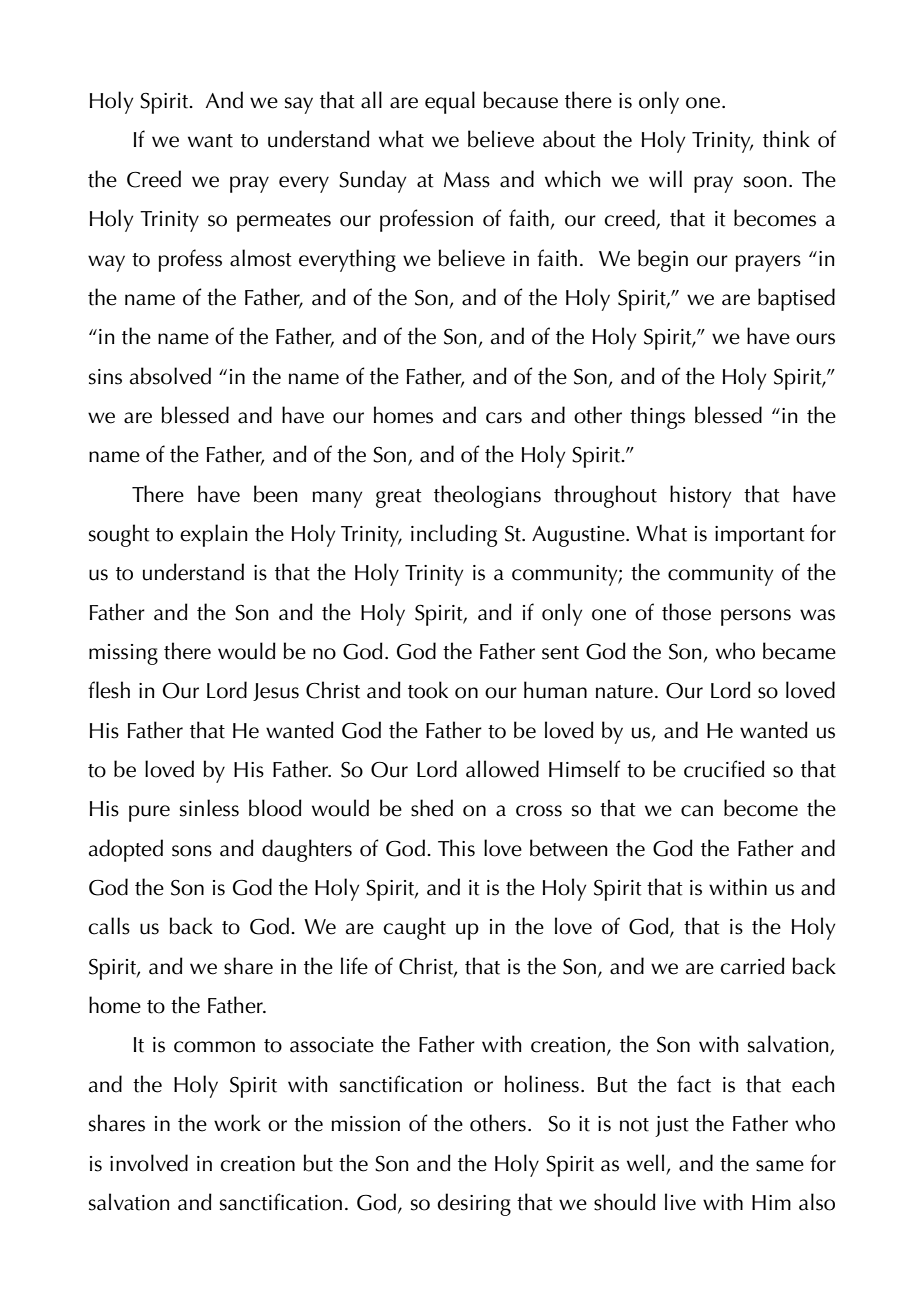 This screenshot has width=924, height=1308. What do you see at coordinates (697, 811) in the screenshot?
I see `can` at bounding box center [697, 811].
